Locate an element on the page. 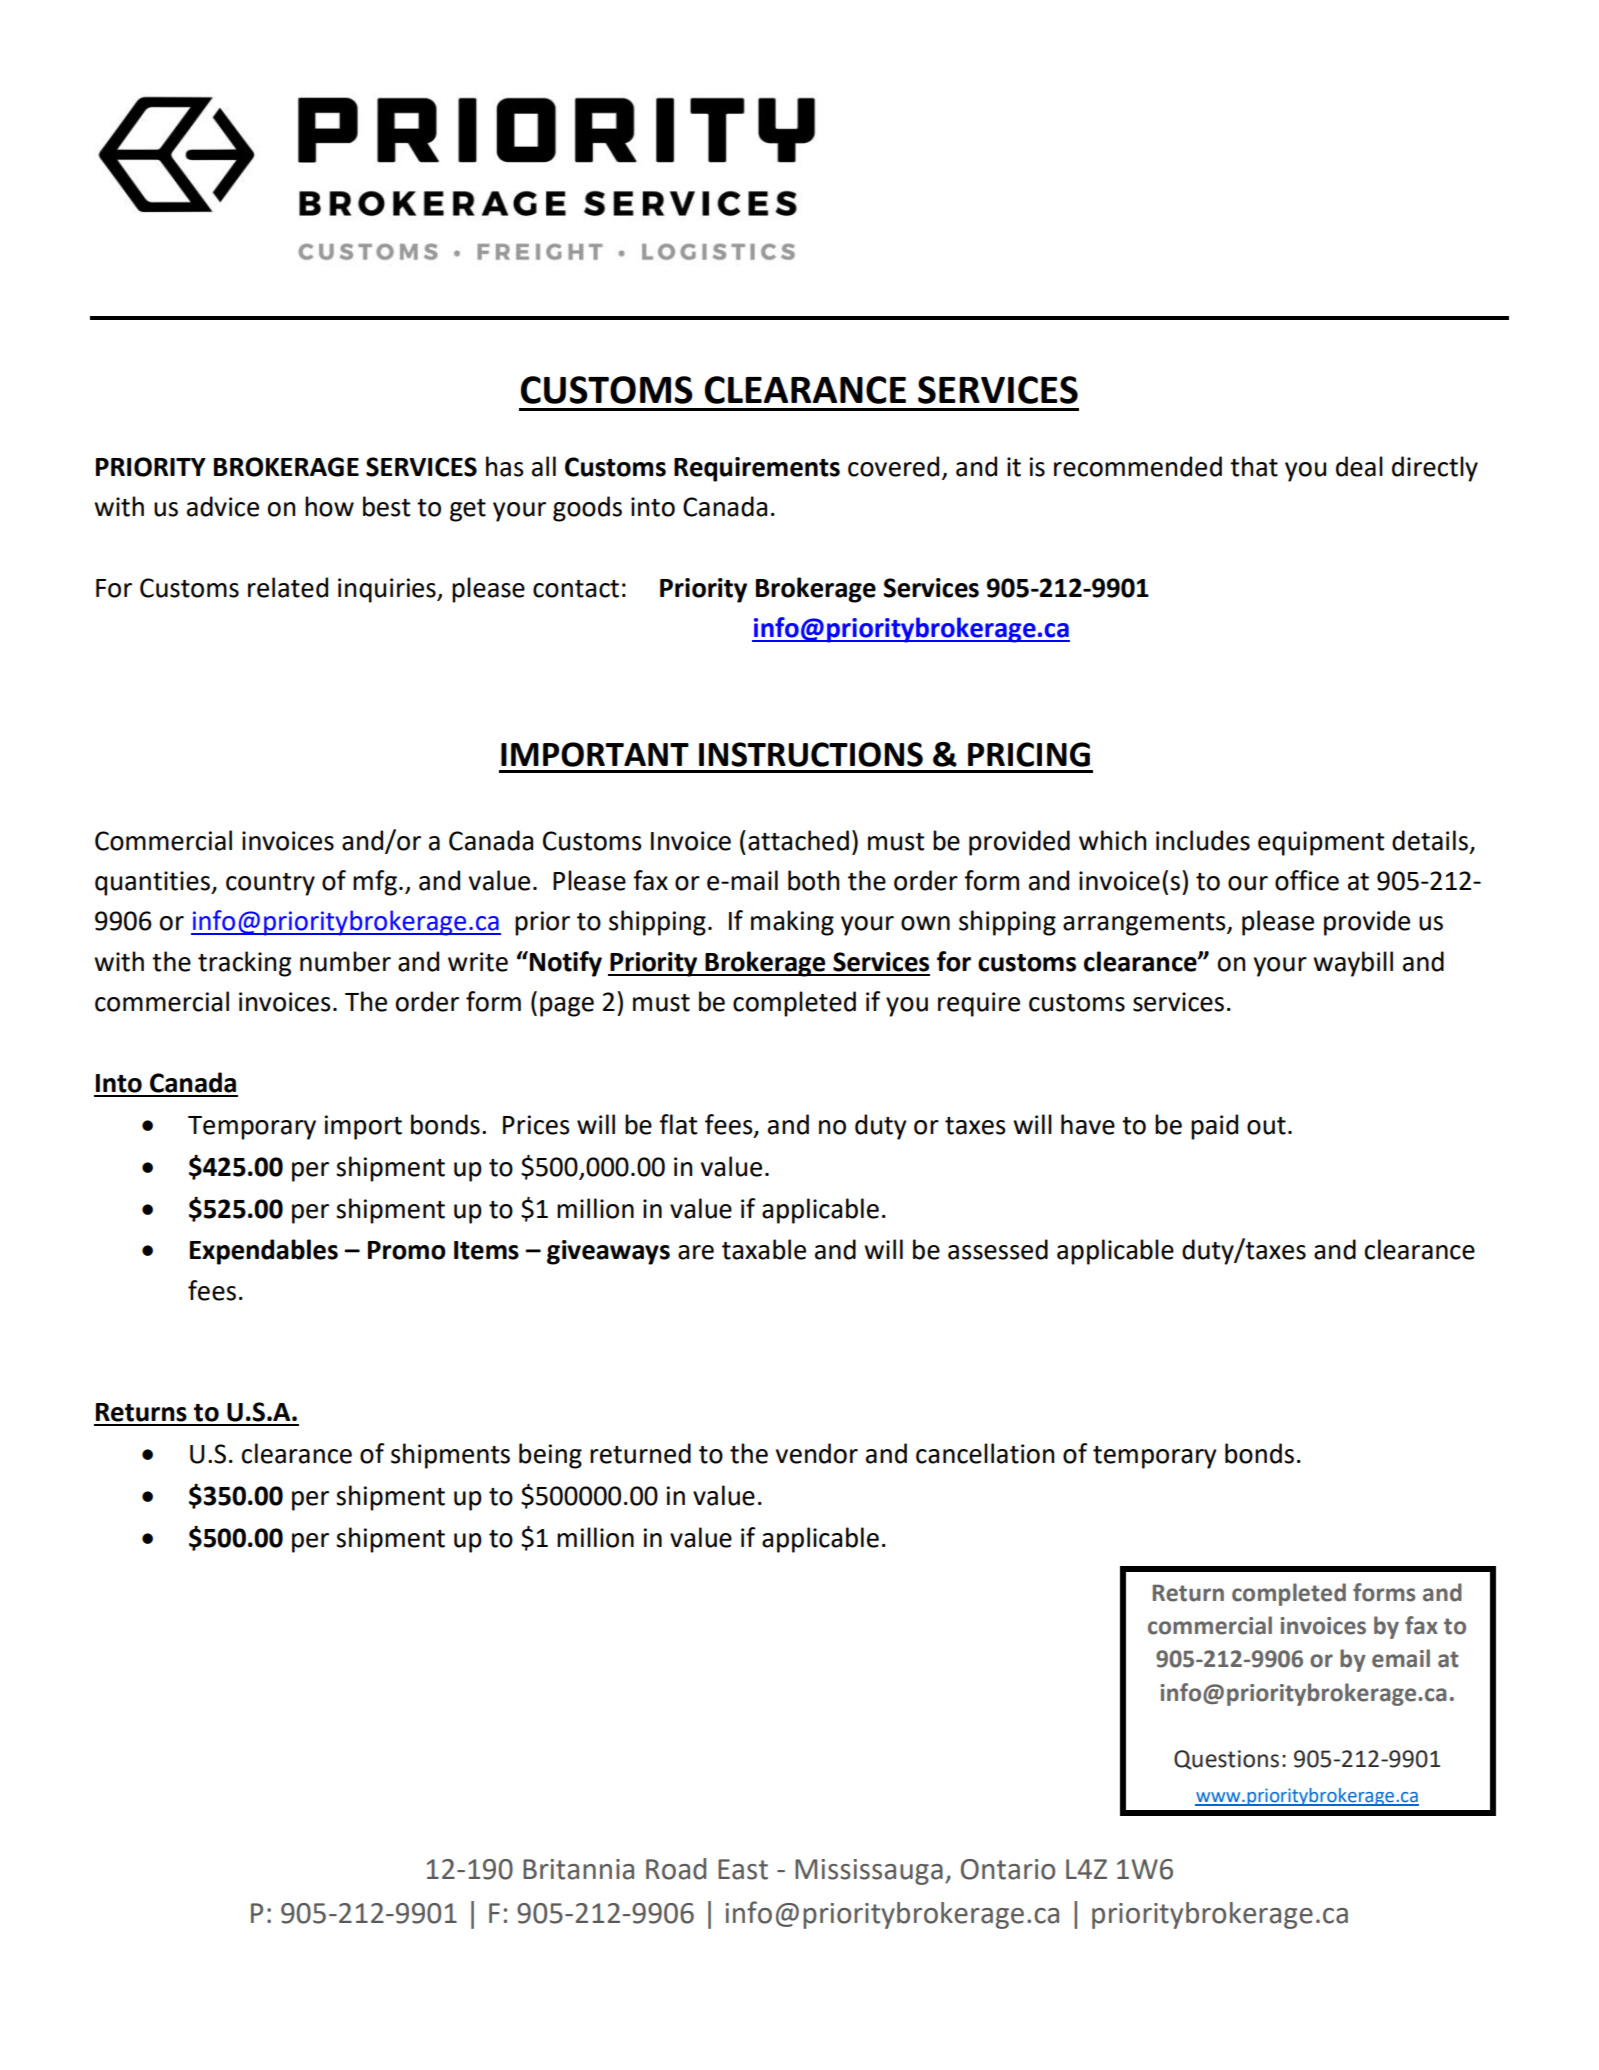 This document has height=2070, width=1599. out is located at coordinates (1266, 1126).
